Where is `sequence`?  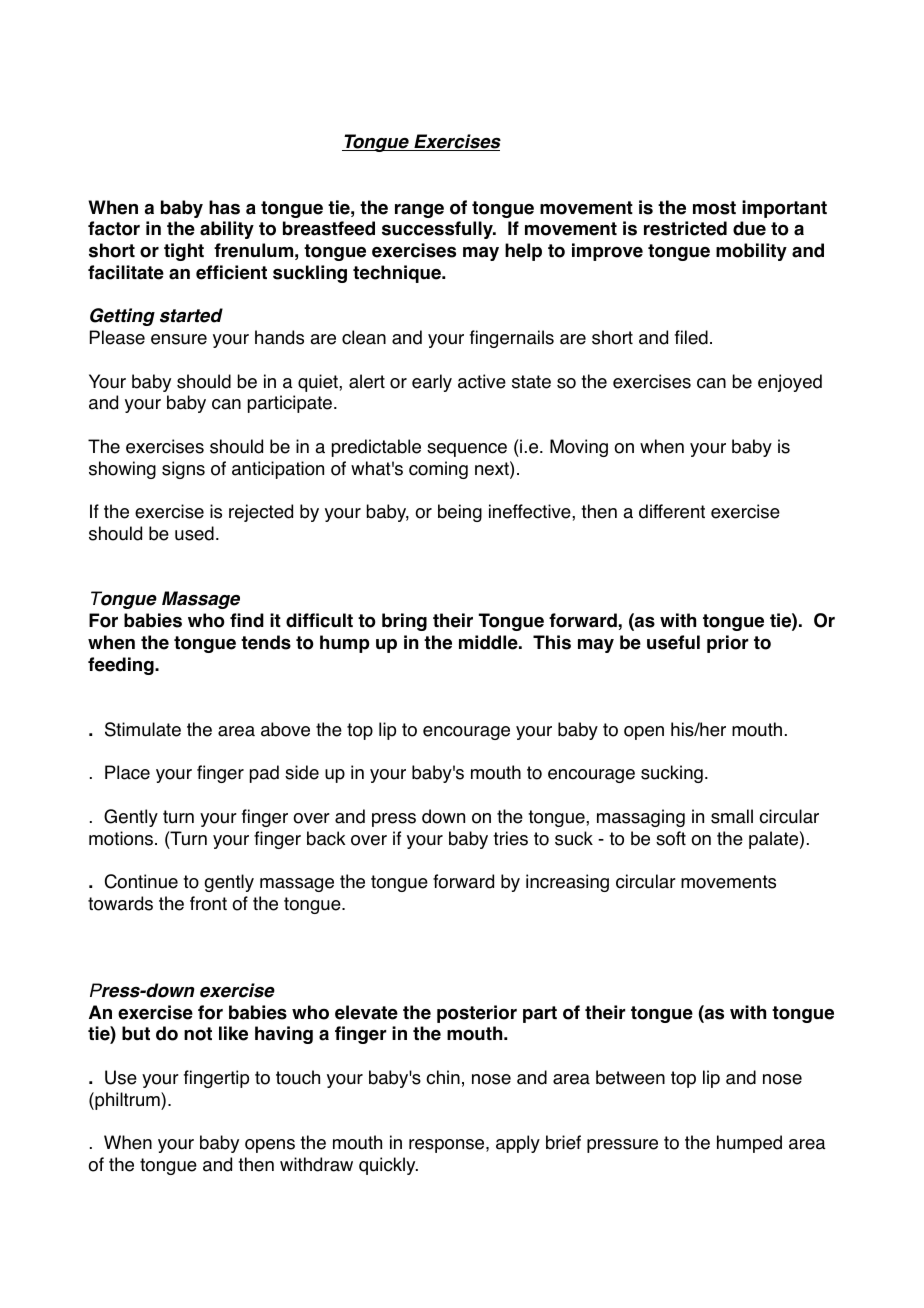 sequence is located at coordinates (467, 450).
